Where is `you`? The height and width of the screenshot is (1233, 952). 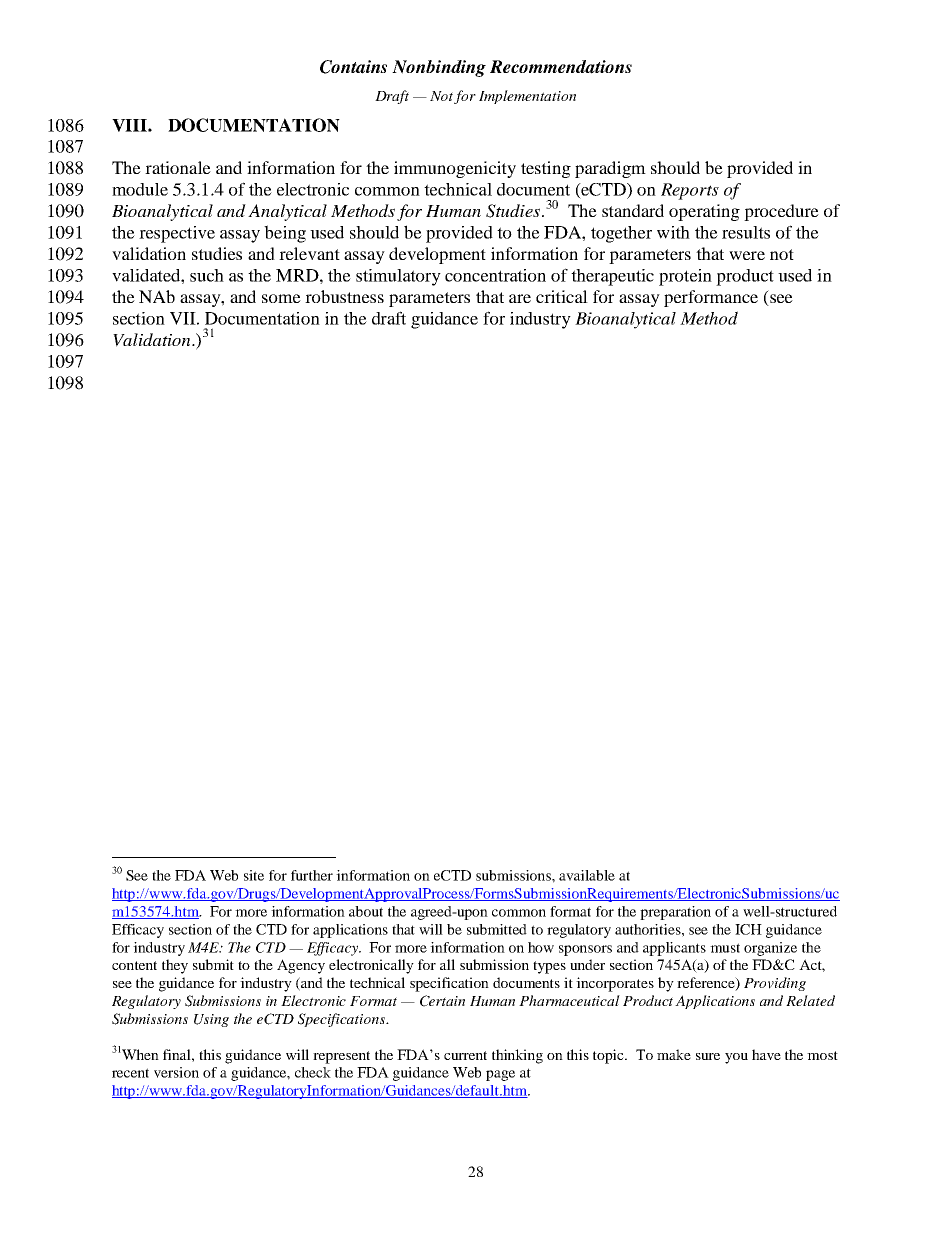
you is located at coordinates (736, 1058).
